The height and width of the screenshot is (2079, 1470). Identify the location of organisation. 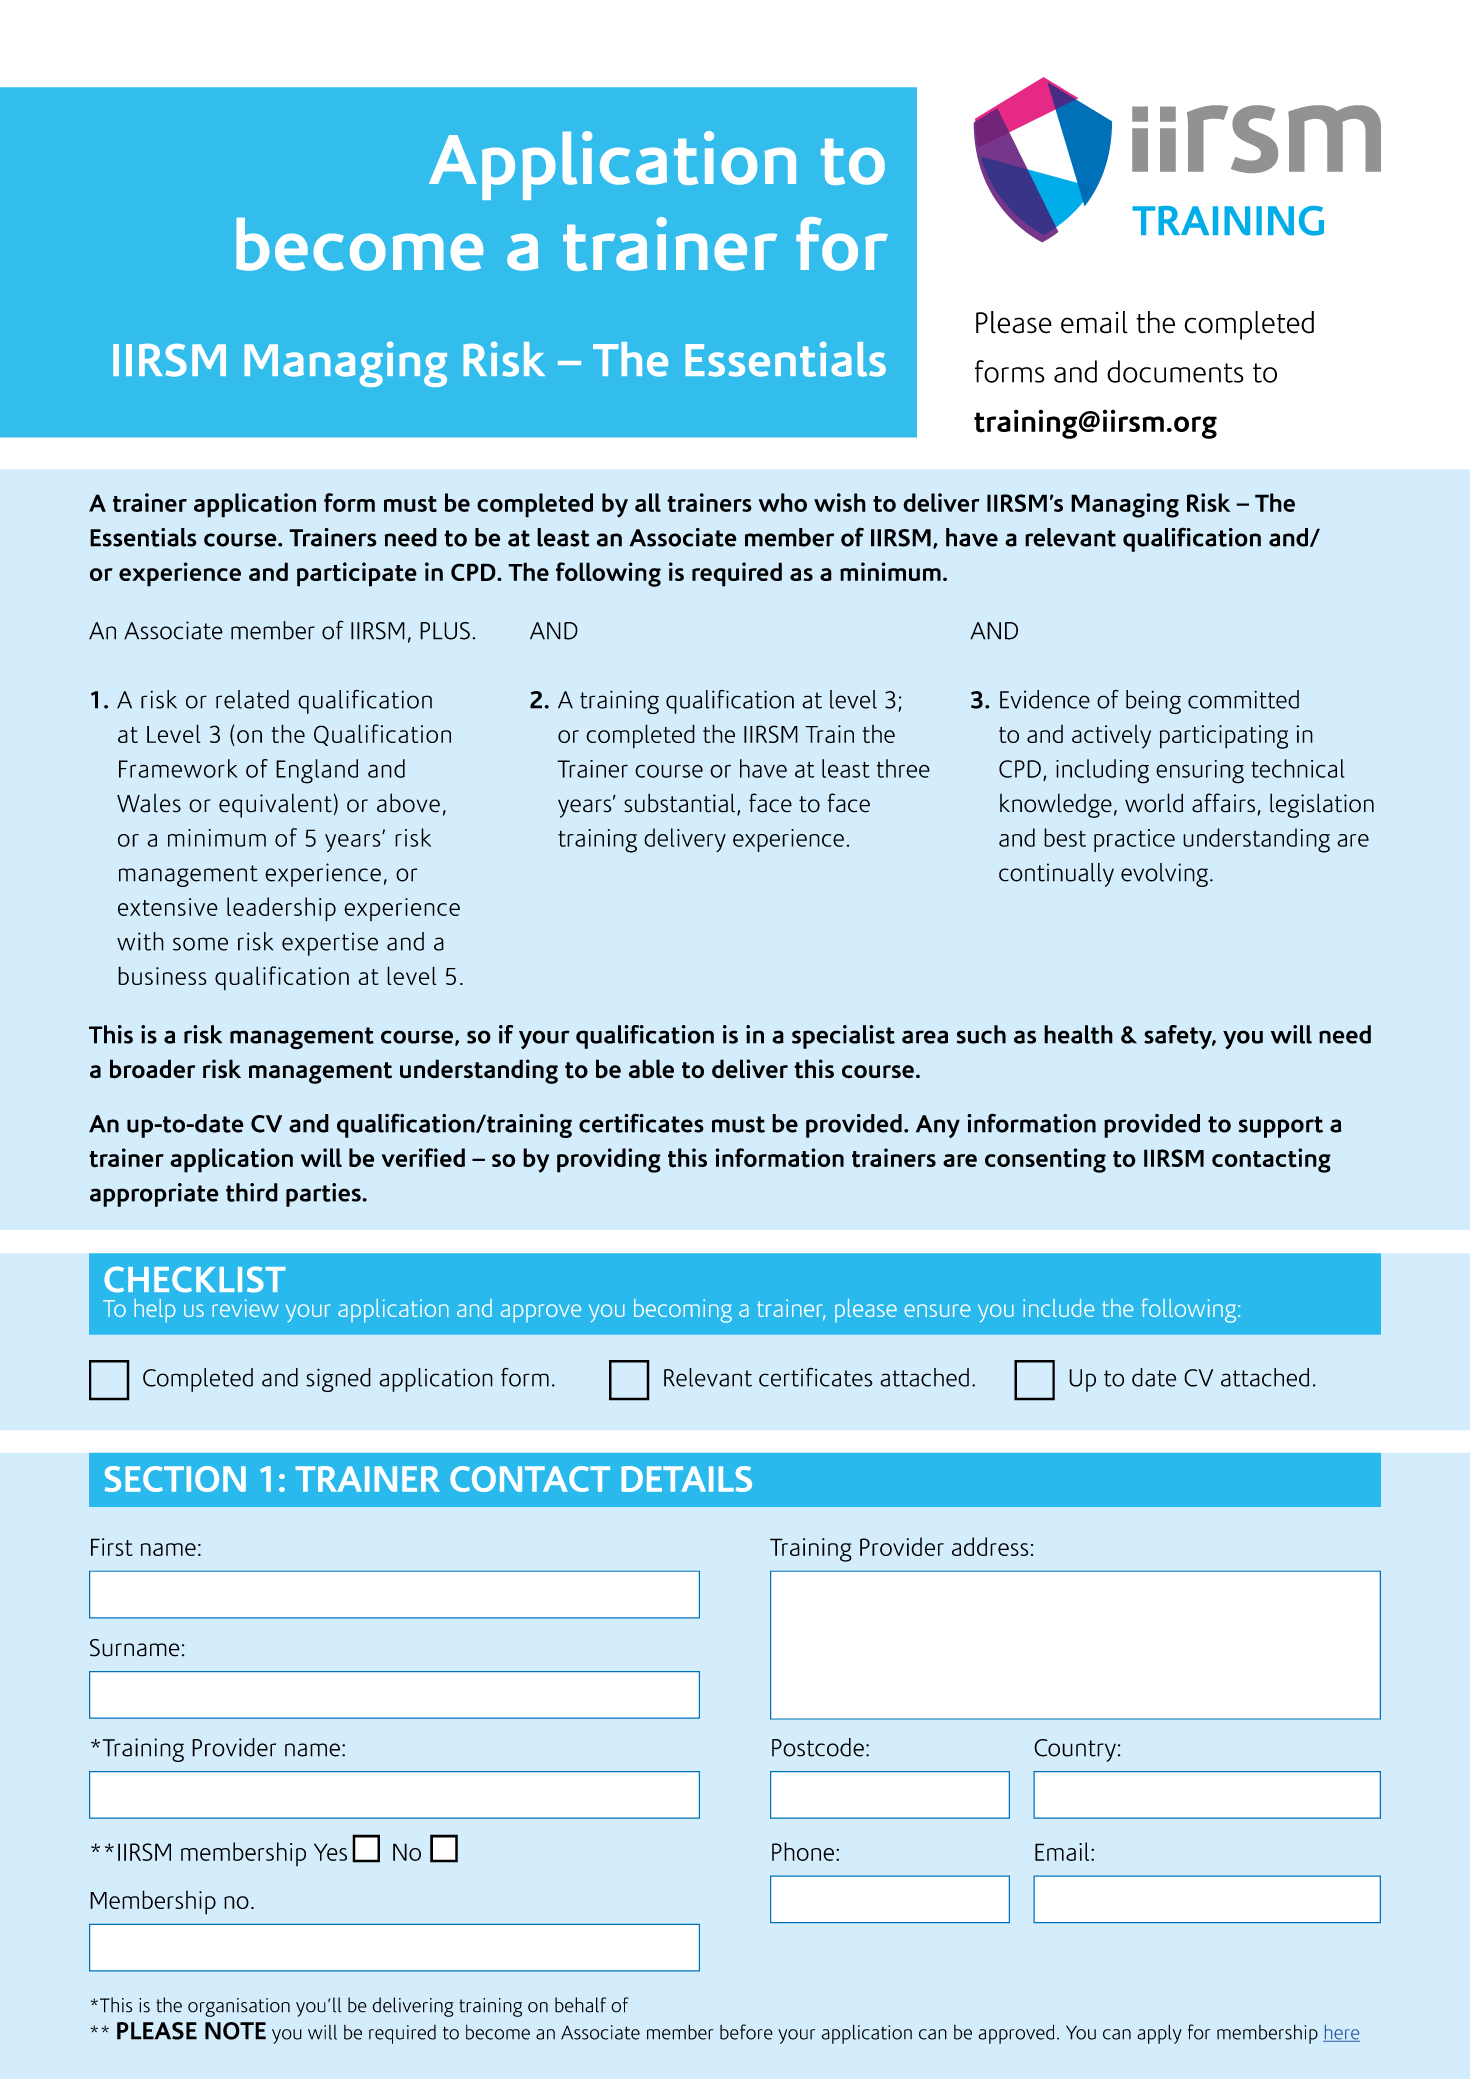
(239, 2007).
